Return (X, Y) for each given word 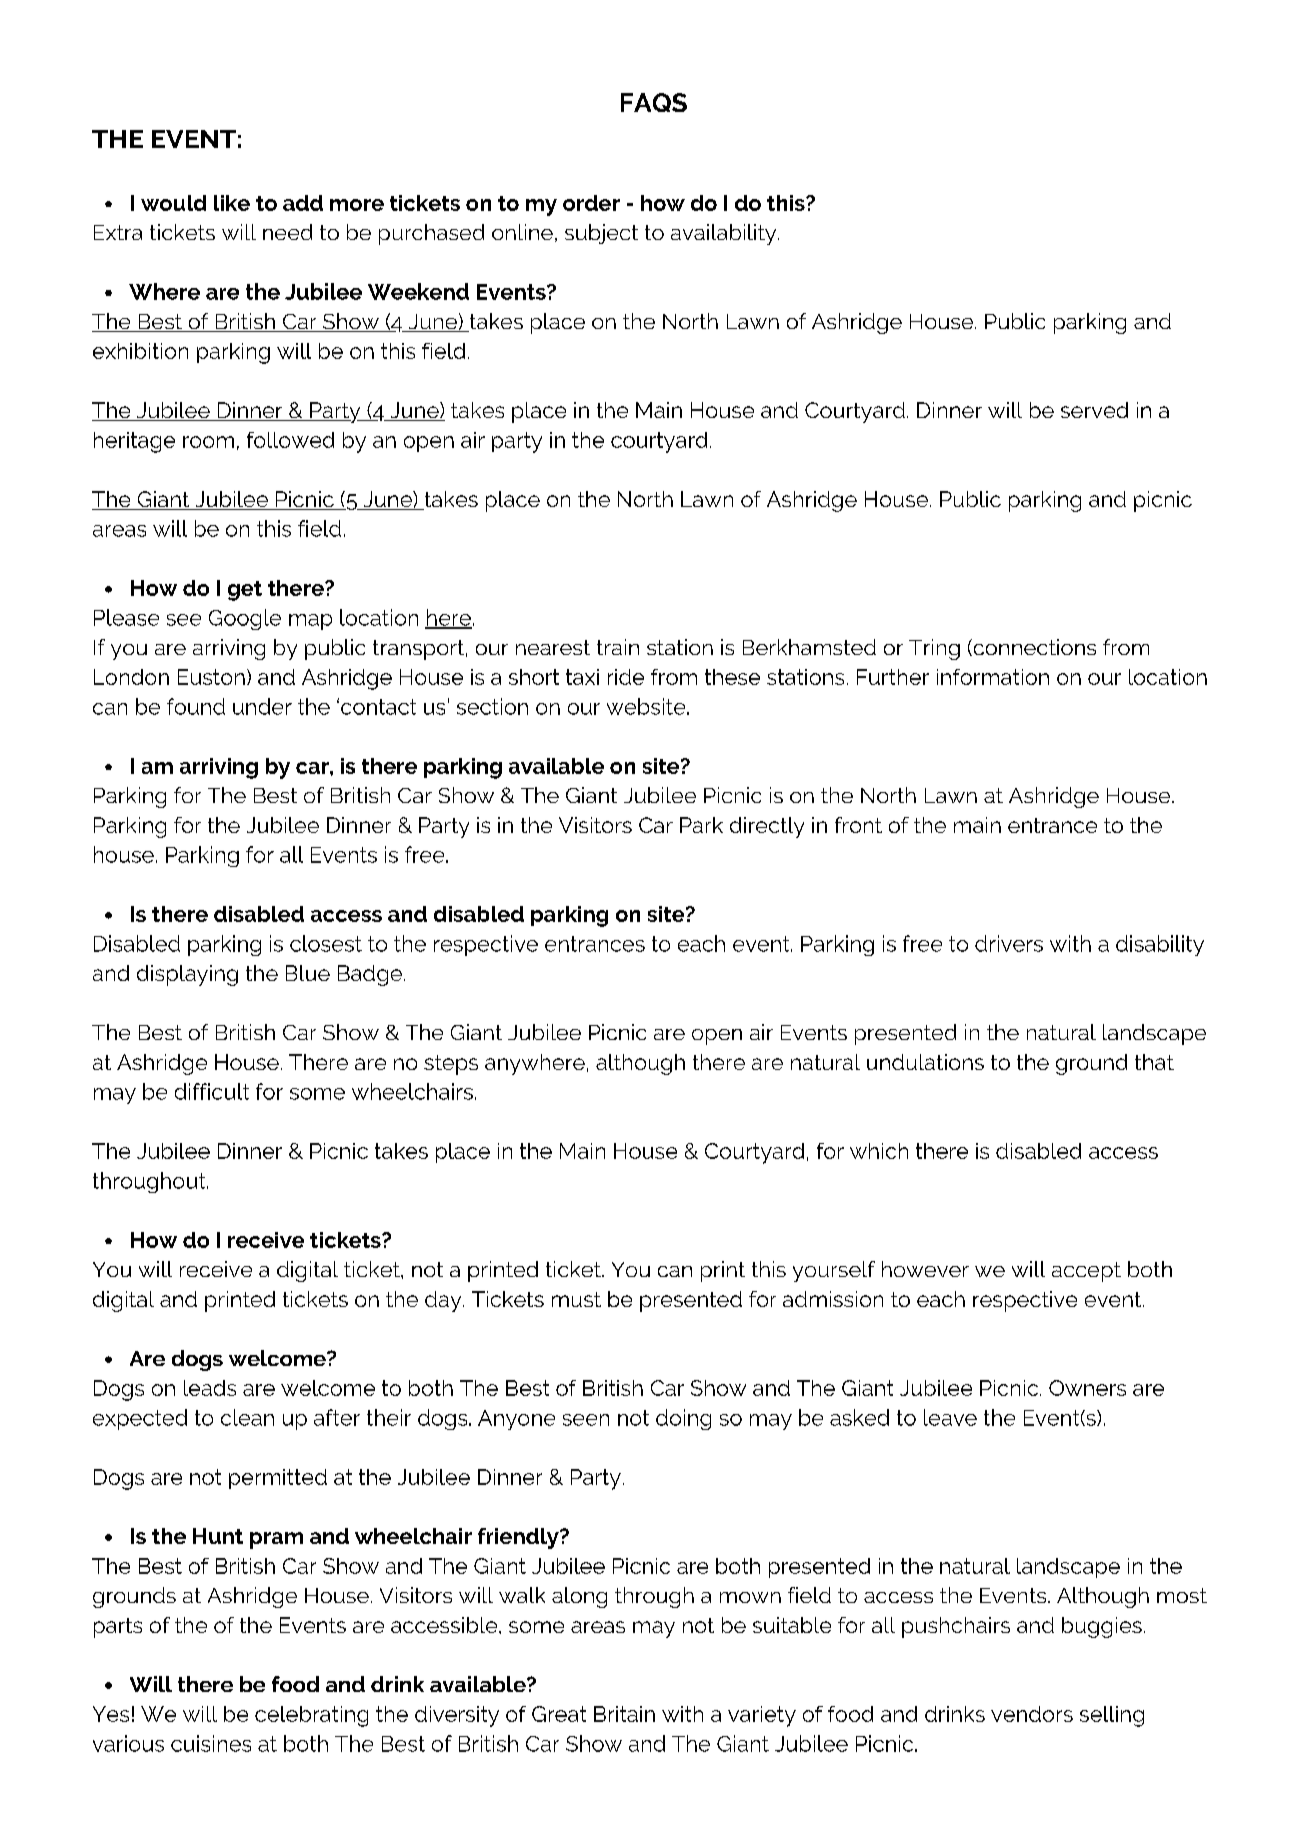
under (262, 706)
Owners (1087, 1388)
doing (683, 1419)
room (208, 442)
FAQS (654, 102)
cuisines (211, 1743)
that (1154, 1062)
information (993, 677)
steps (451, 1065)
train (618, 647)
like (232, 203)
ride (626, 677)
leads (210, 1388)
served (1094, 410)
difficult (212, 1091)
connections (1033, 647)
